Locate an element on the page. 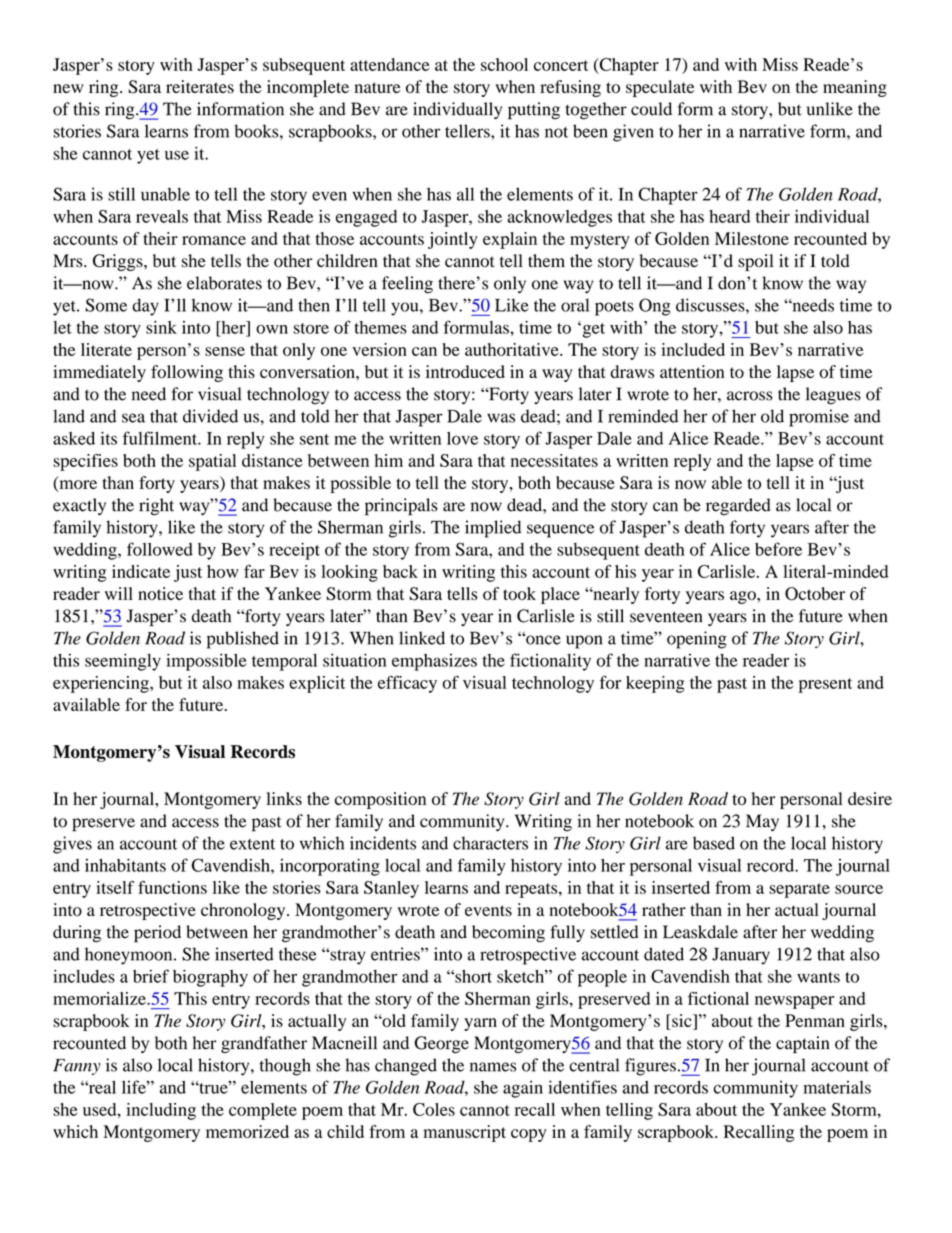 The width and height of the image is (952, 1233). including is located at coordinates (161, 1111).
